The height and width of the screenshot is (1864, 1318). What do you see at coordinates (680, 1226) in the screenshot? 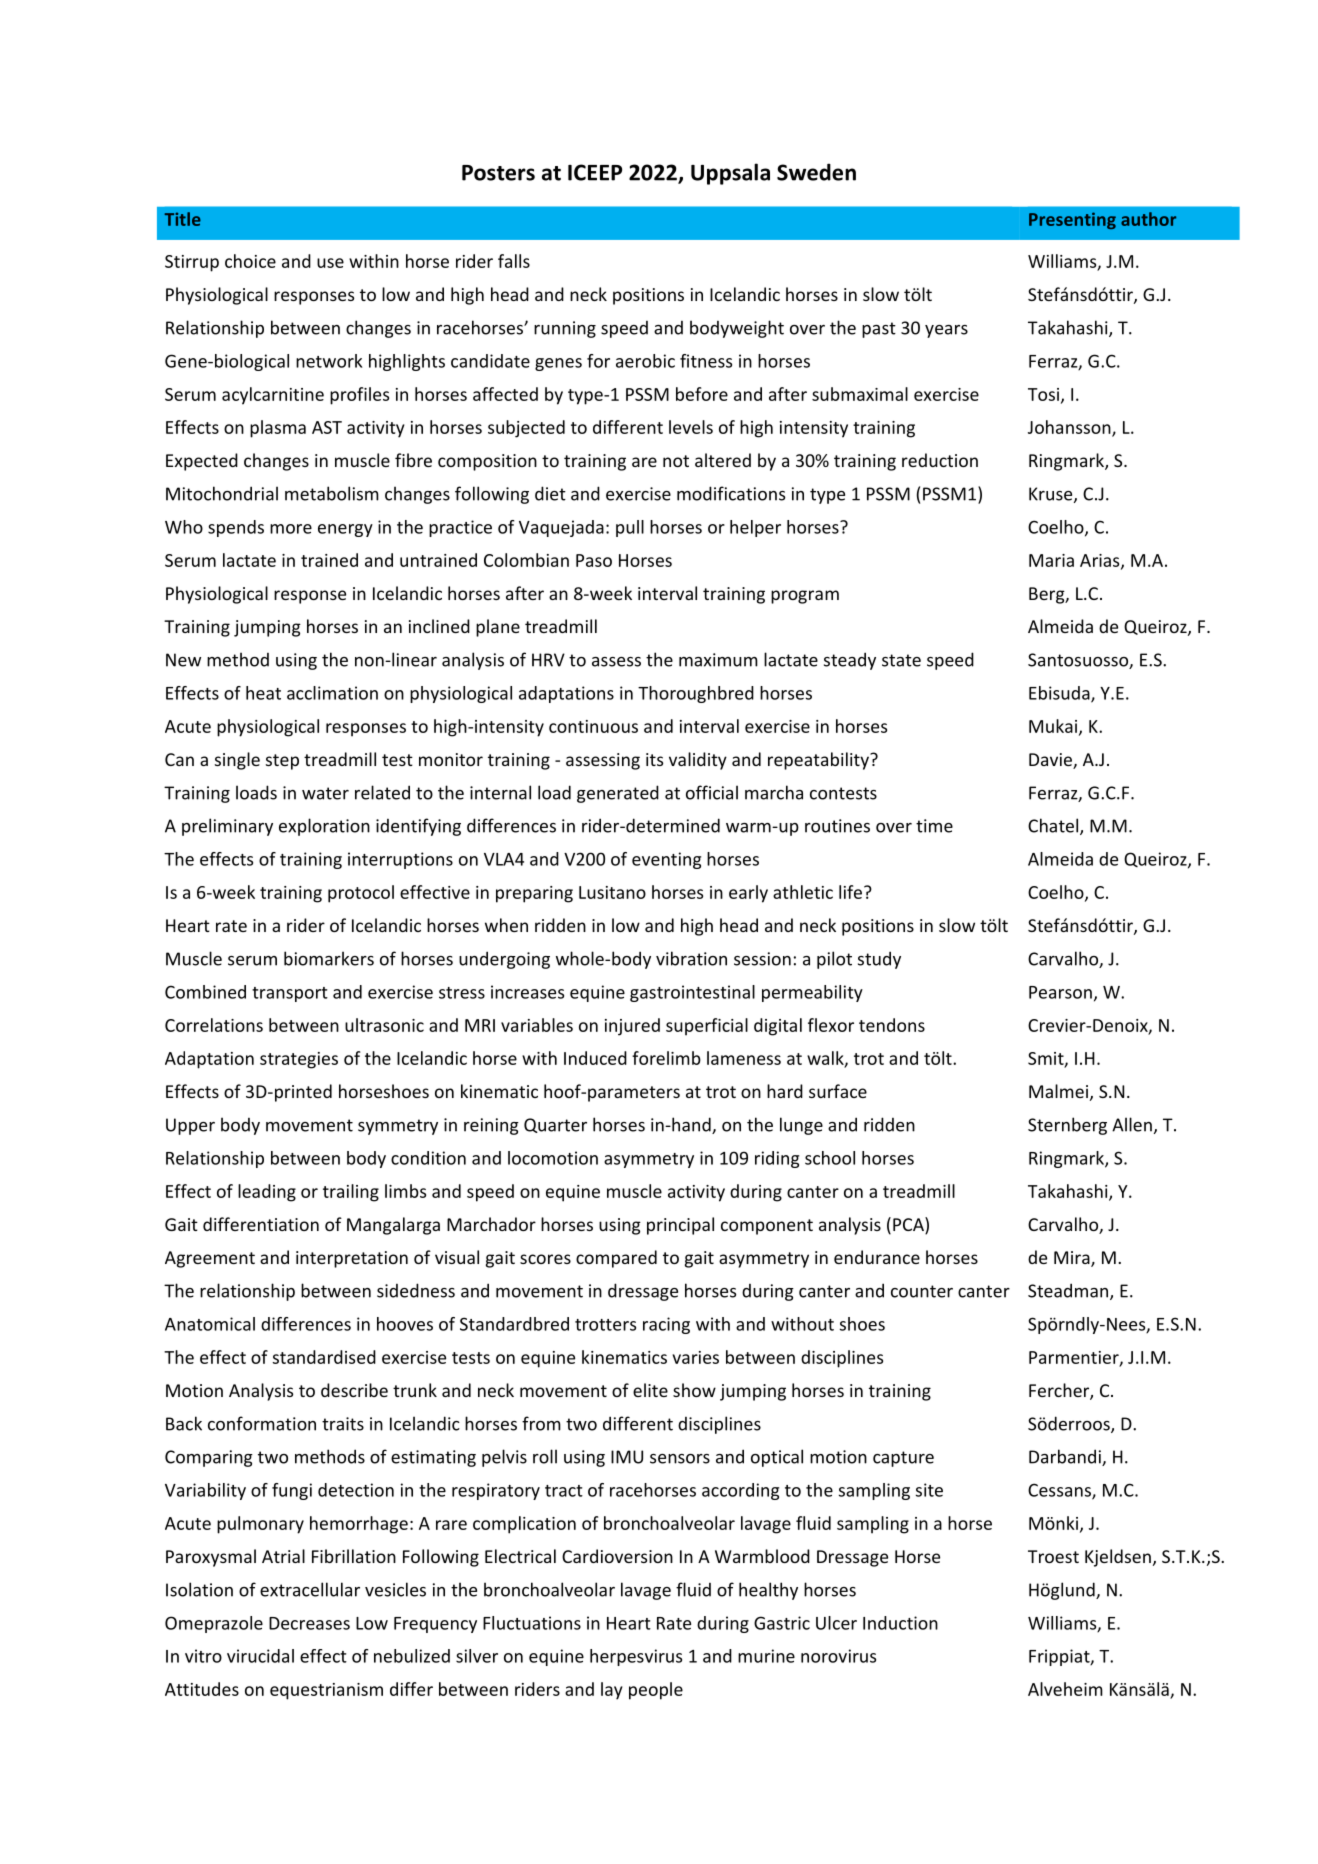
I see `principal` at bounding box center [680, 1226].
